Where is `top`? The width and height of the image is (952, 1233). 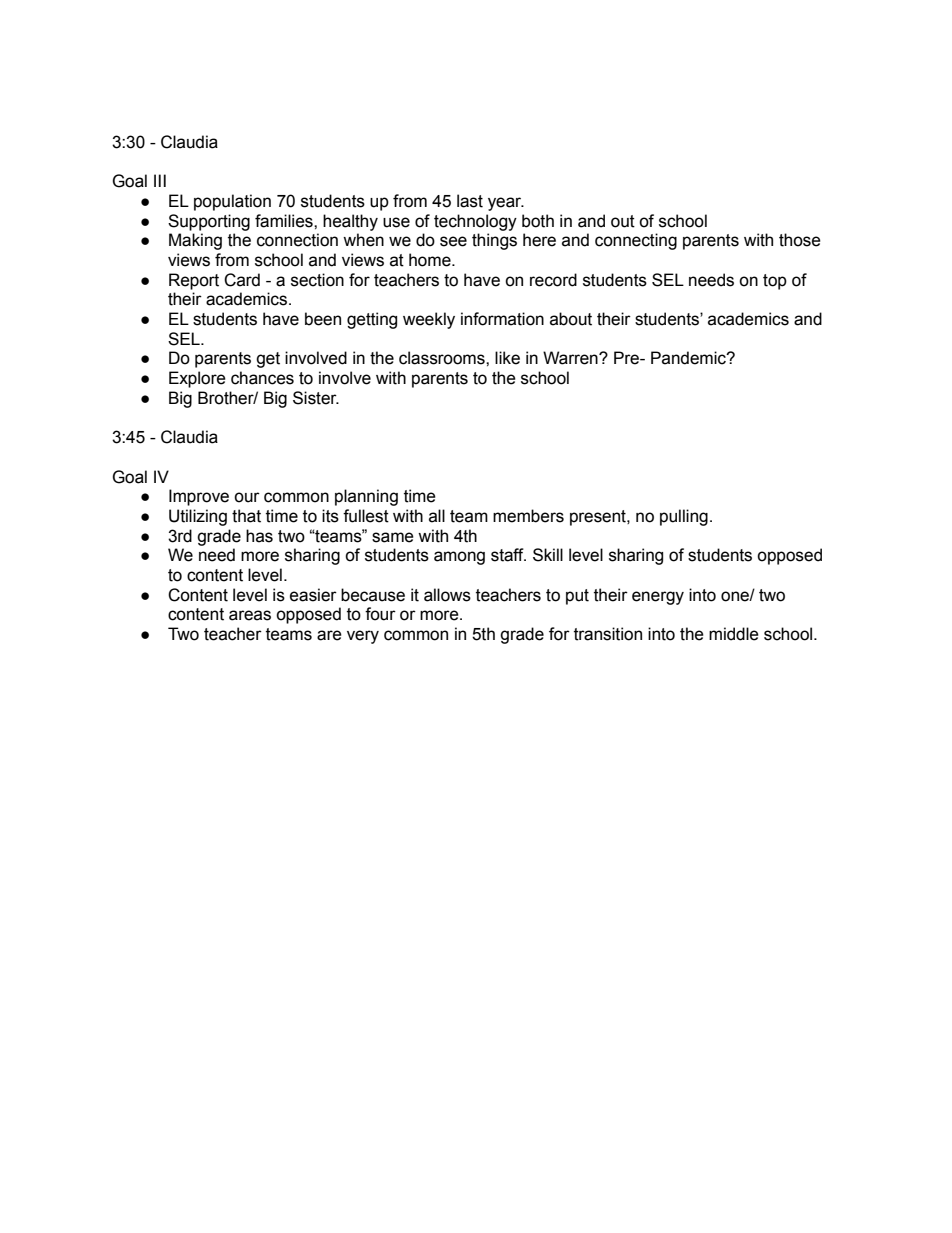 top is located at coordinates (775, 282).
